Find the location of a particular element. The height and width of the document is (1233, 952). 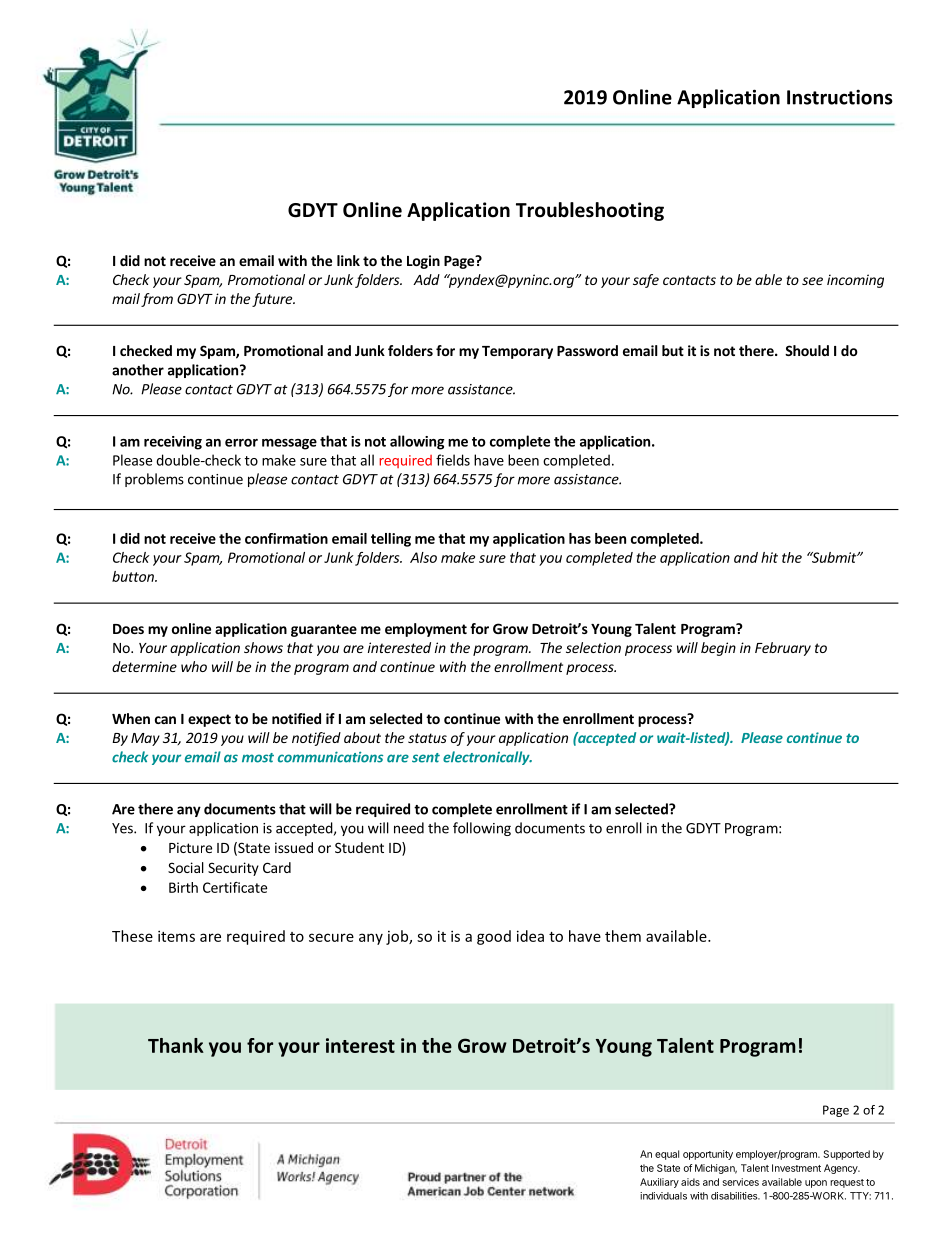

February is located at coordinates (783, 649).
